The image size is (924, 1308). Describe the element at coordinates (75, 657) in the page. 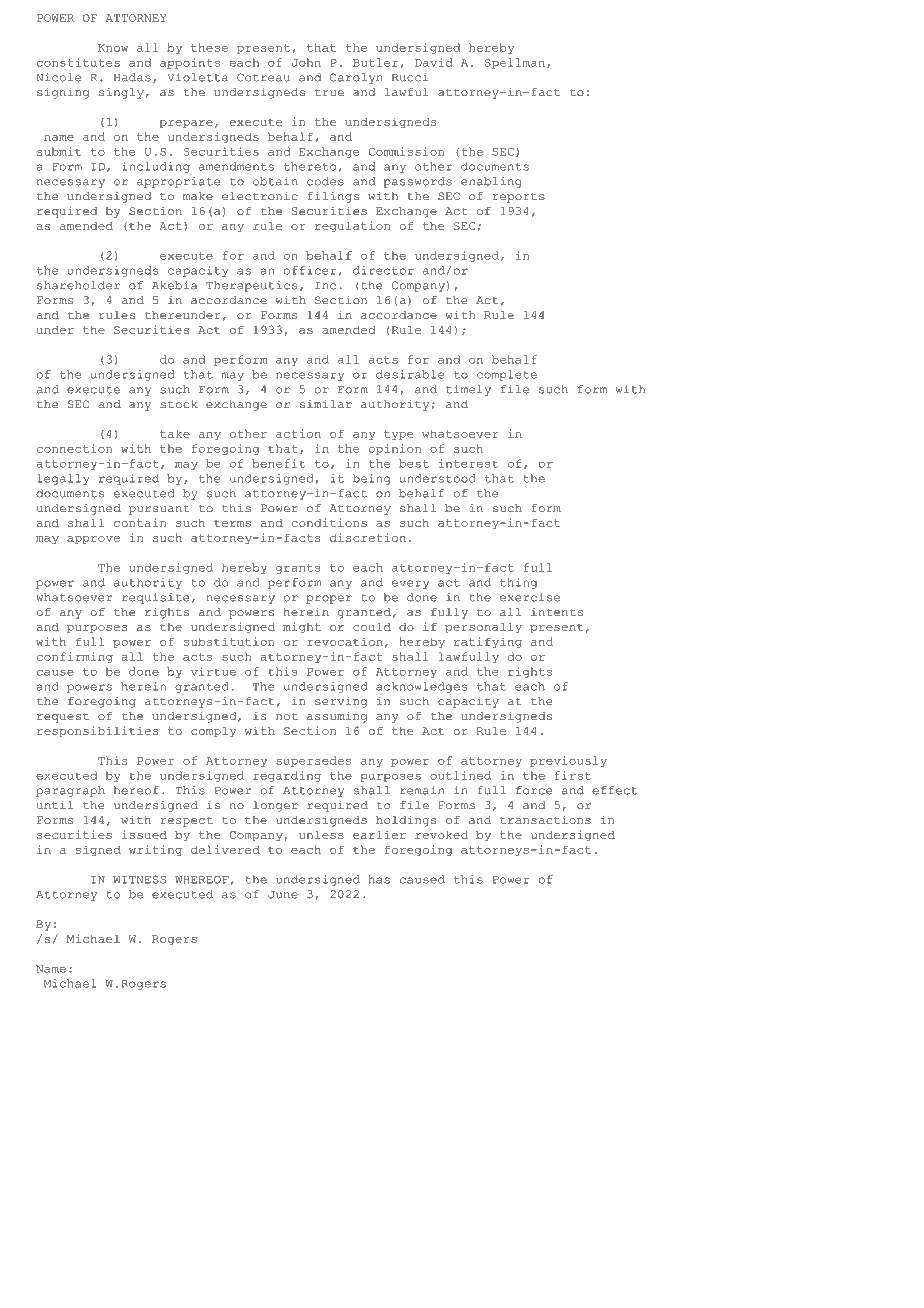

I see `confirming` at that location.
